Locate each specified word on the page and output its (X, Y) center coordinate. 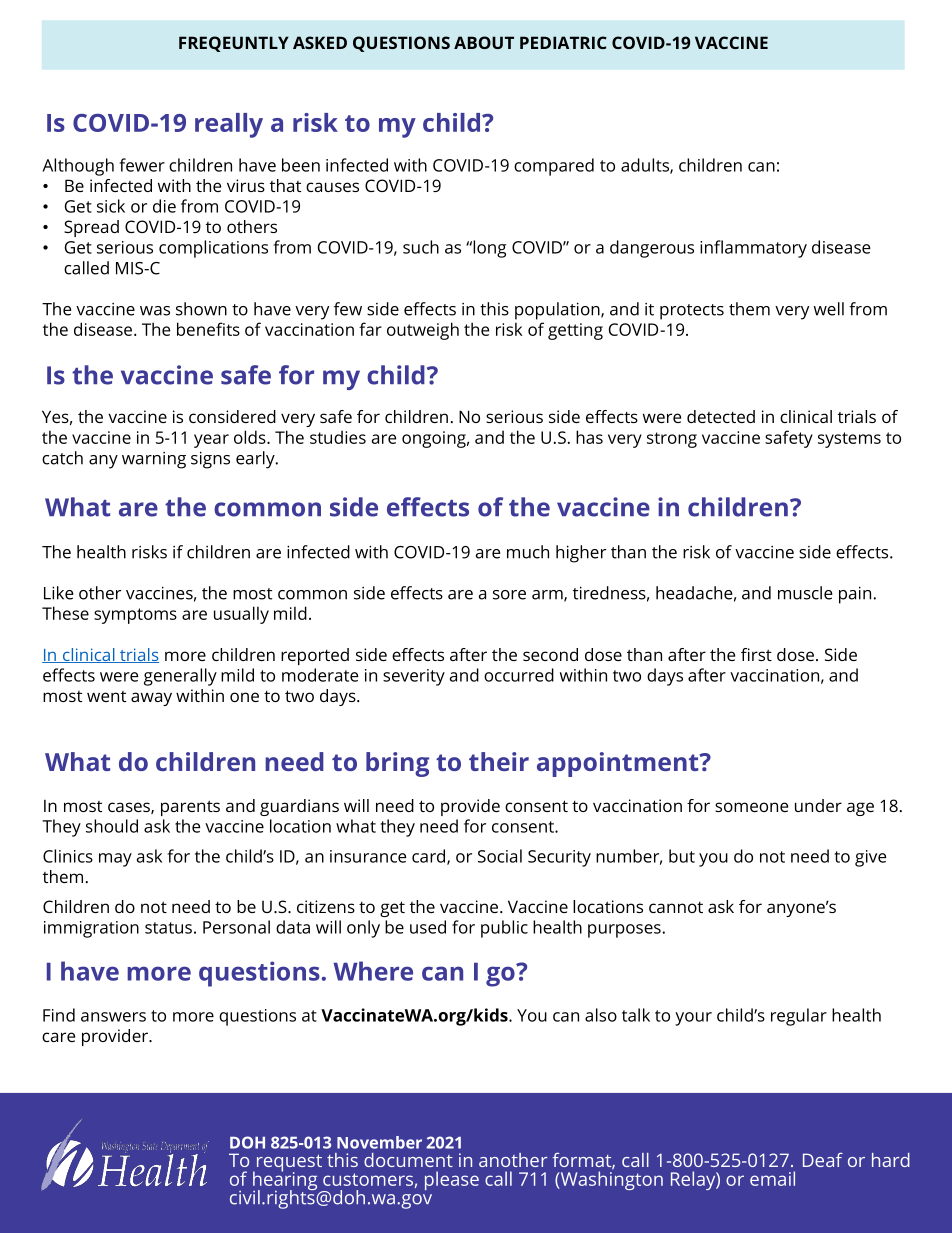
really (229, 125)
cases (130, 808)
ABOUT (484, 42)
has (589, 437)
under (818, 805)
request (288, 1164)
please (452, 1180)
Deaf (823, 1160)
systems (849, 440)
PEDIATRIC (563, 42)
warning (154, 460)
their (499, 761)
